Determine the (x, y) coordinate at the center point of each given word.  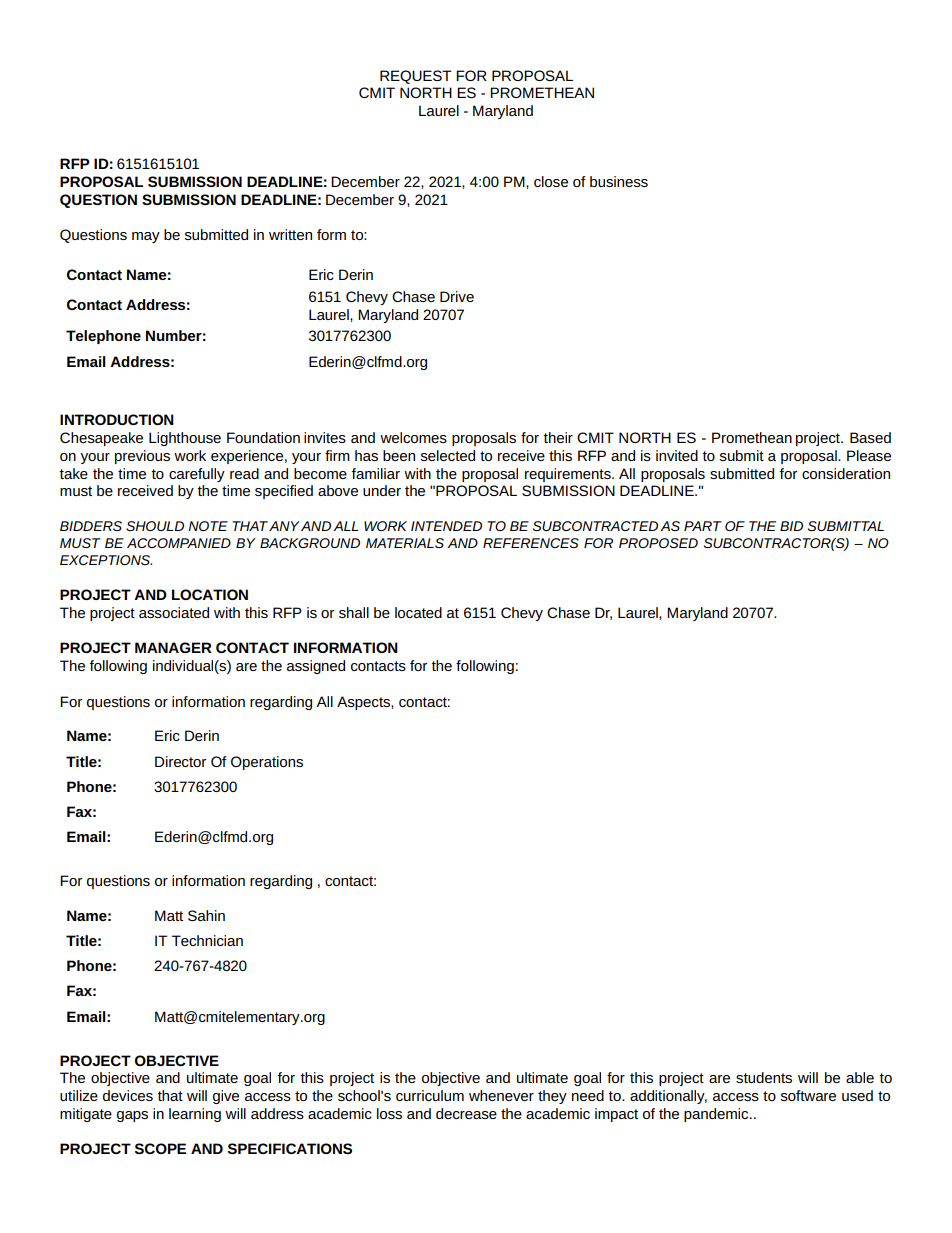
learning (195, 1115)
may (146, 237)
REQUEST (415, 77)
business (619, 181)
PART (703, 526)
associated (174, 612)
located (418, 612)
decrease (466, 1113)
